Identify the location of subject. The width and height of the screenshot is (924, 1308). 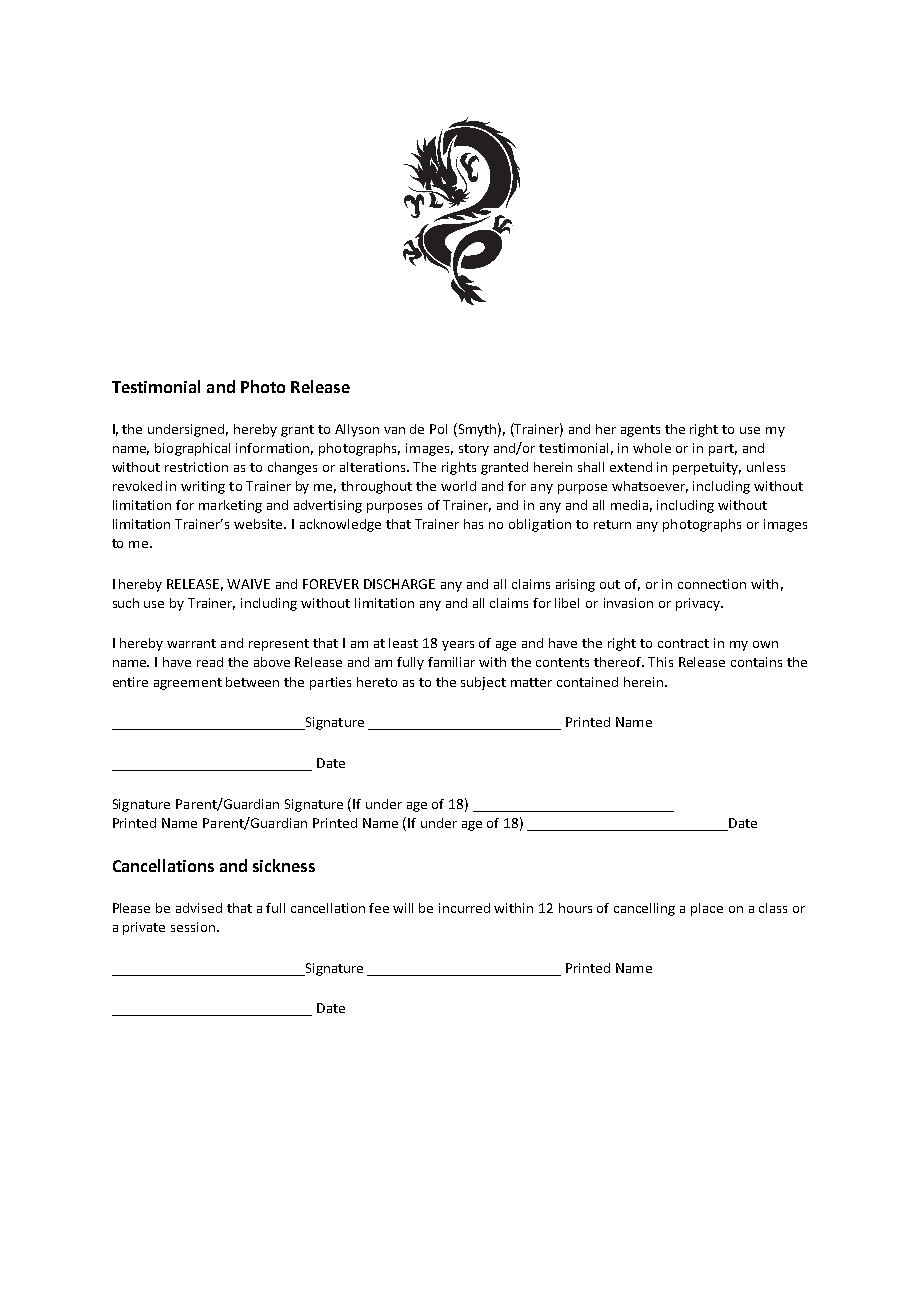
(483, 683).
